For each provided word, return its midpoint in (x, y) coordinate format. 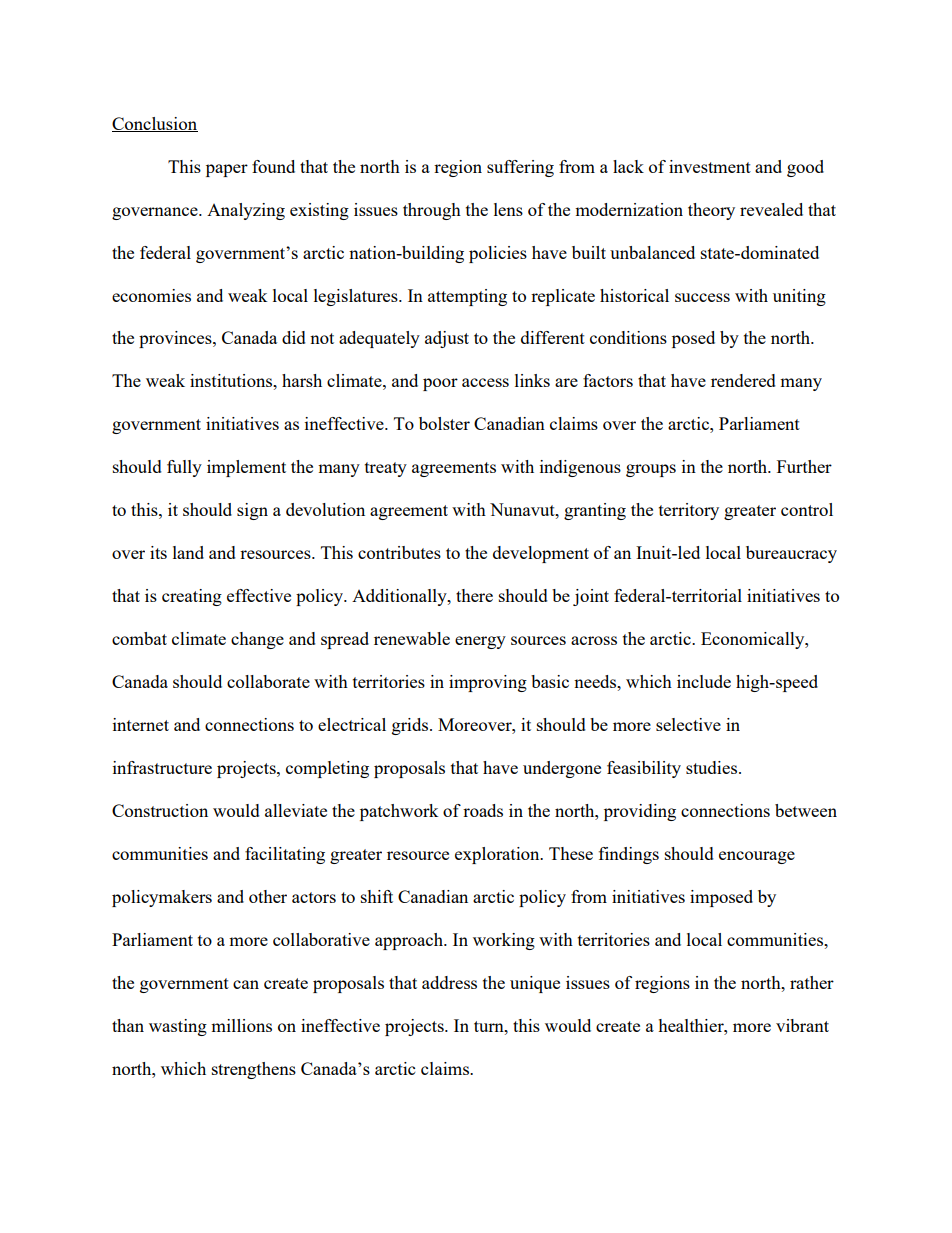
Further (804, 466)
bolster (444, 423)
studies (711, 767)
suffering (520, 168)
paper (227, 170)
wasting (178, 1027)
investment (710, 166)
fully (184, 468)
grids (410, 726)
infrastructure (162, 767)
